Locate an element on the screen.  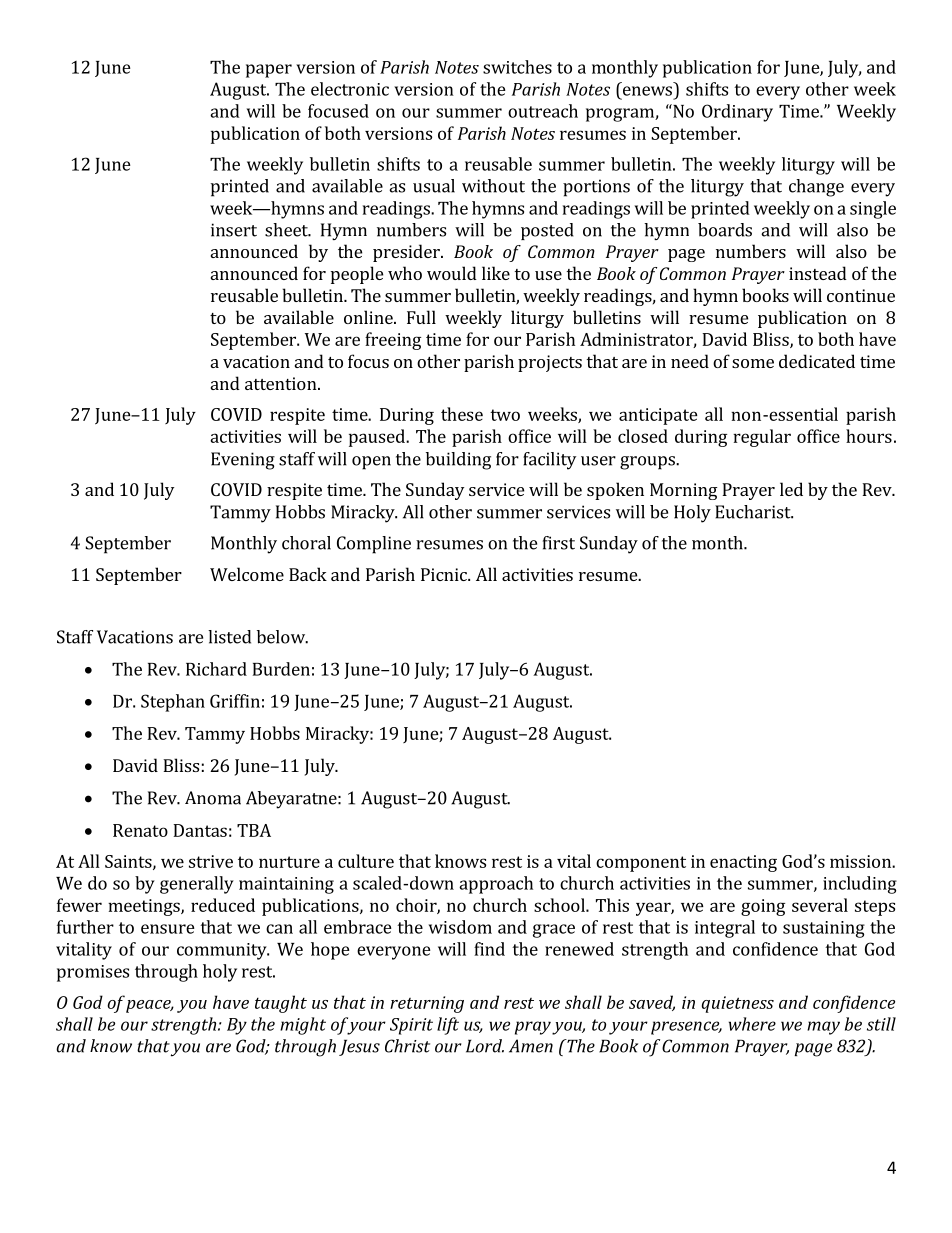
Morning is located at coordinates (684, 491).
